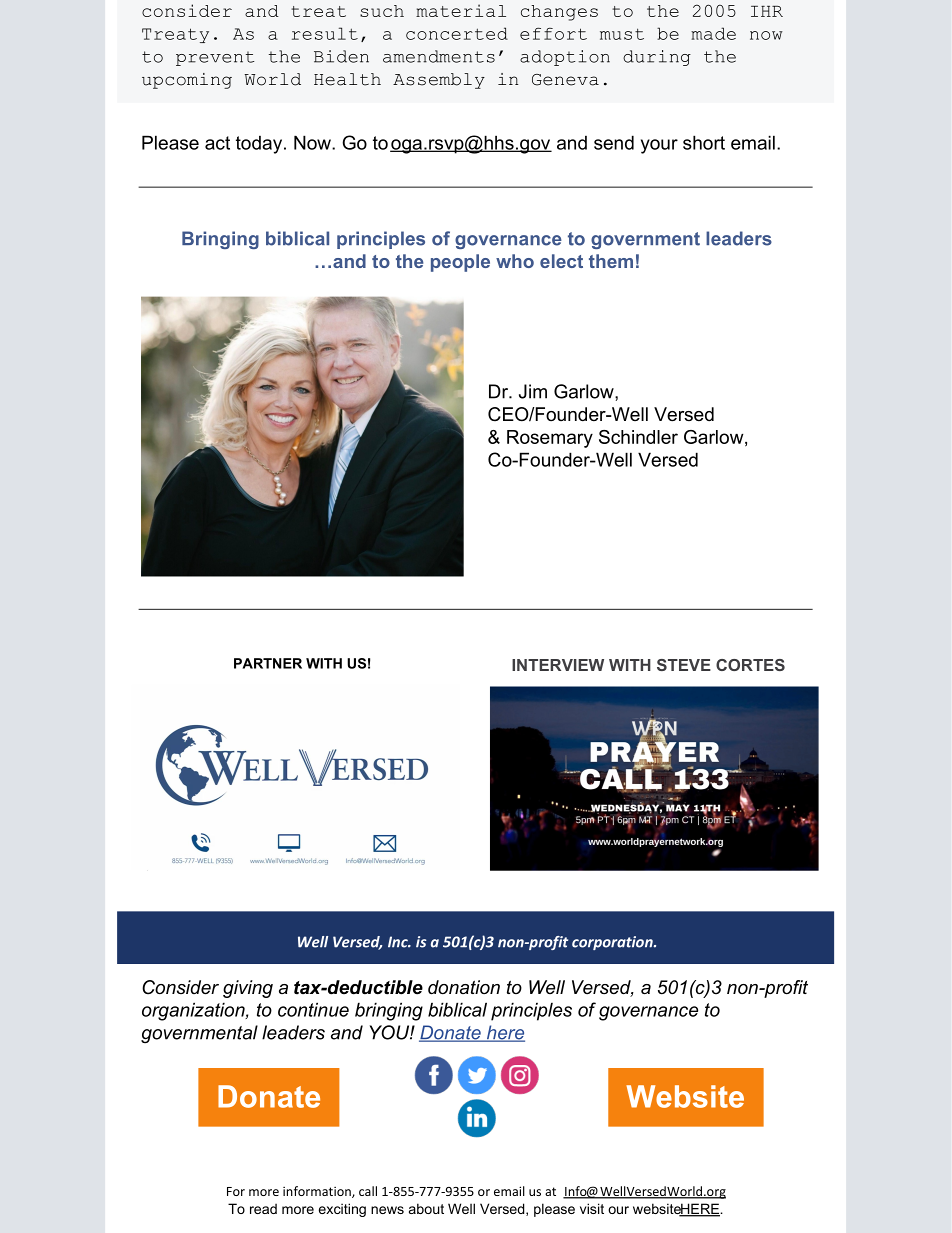 The image size is (952, 1233). What do you see at coordinates (263, 1208) in the page?
I see `read` at bounding box center [263, 1208].
